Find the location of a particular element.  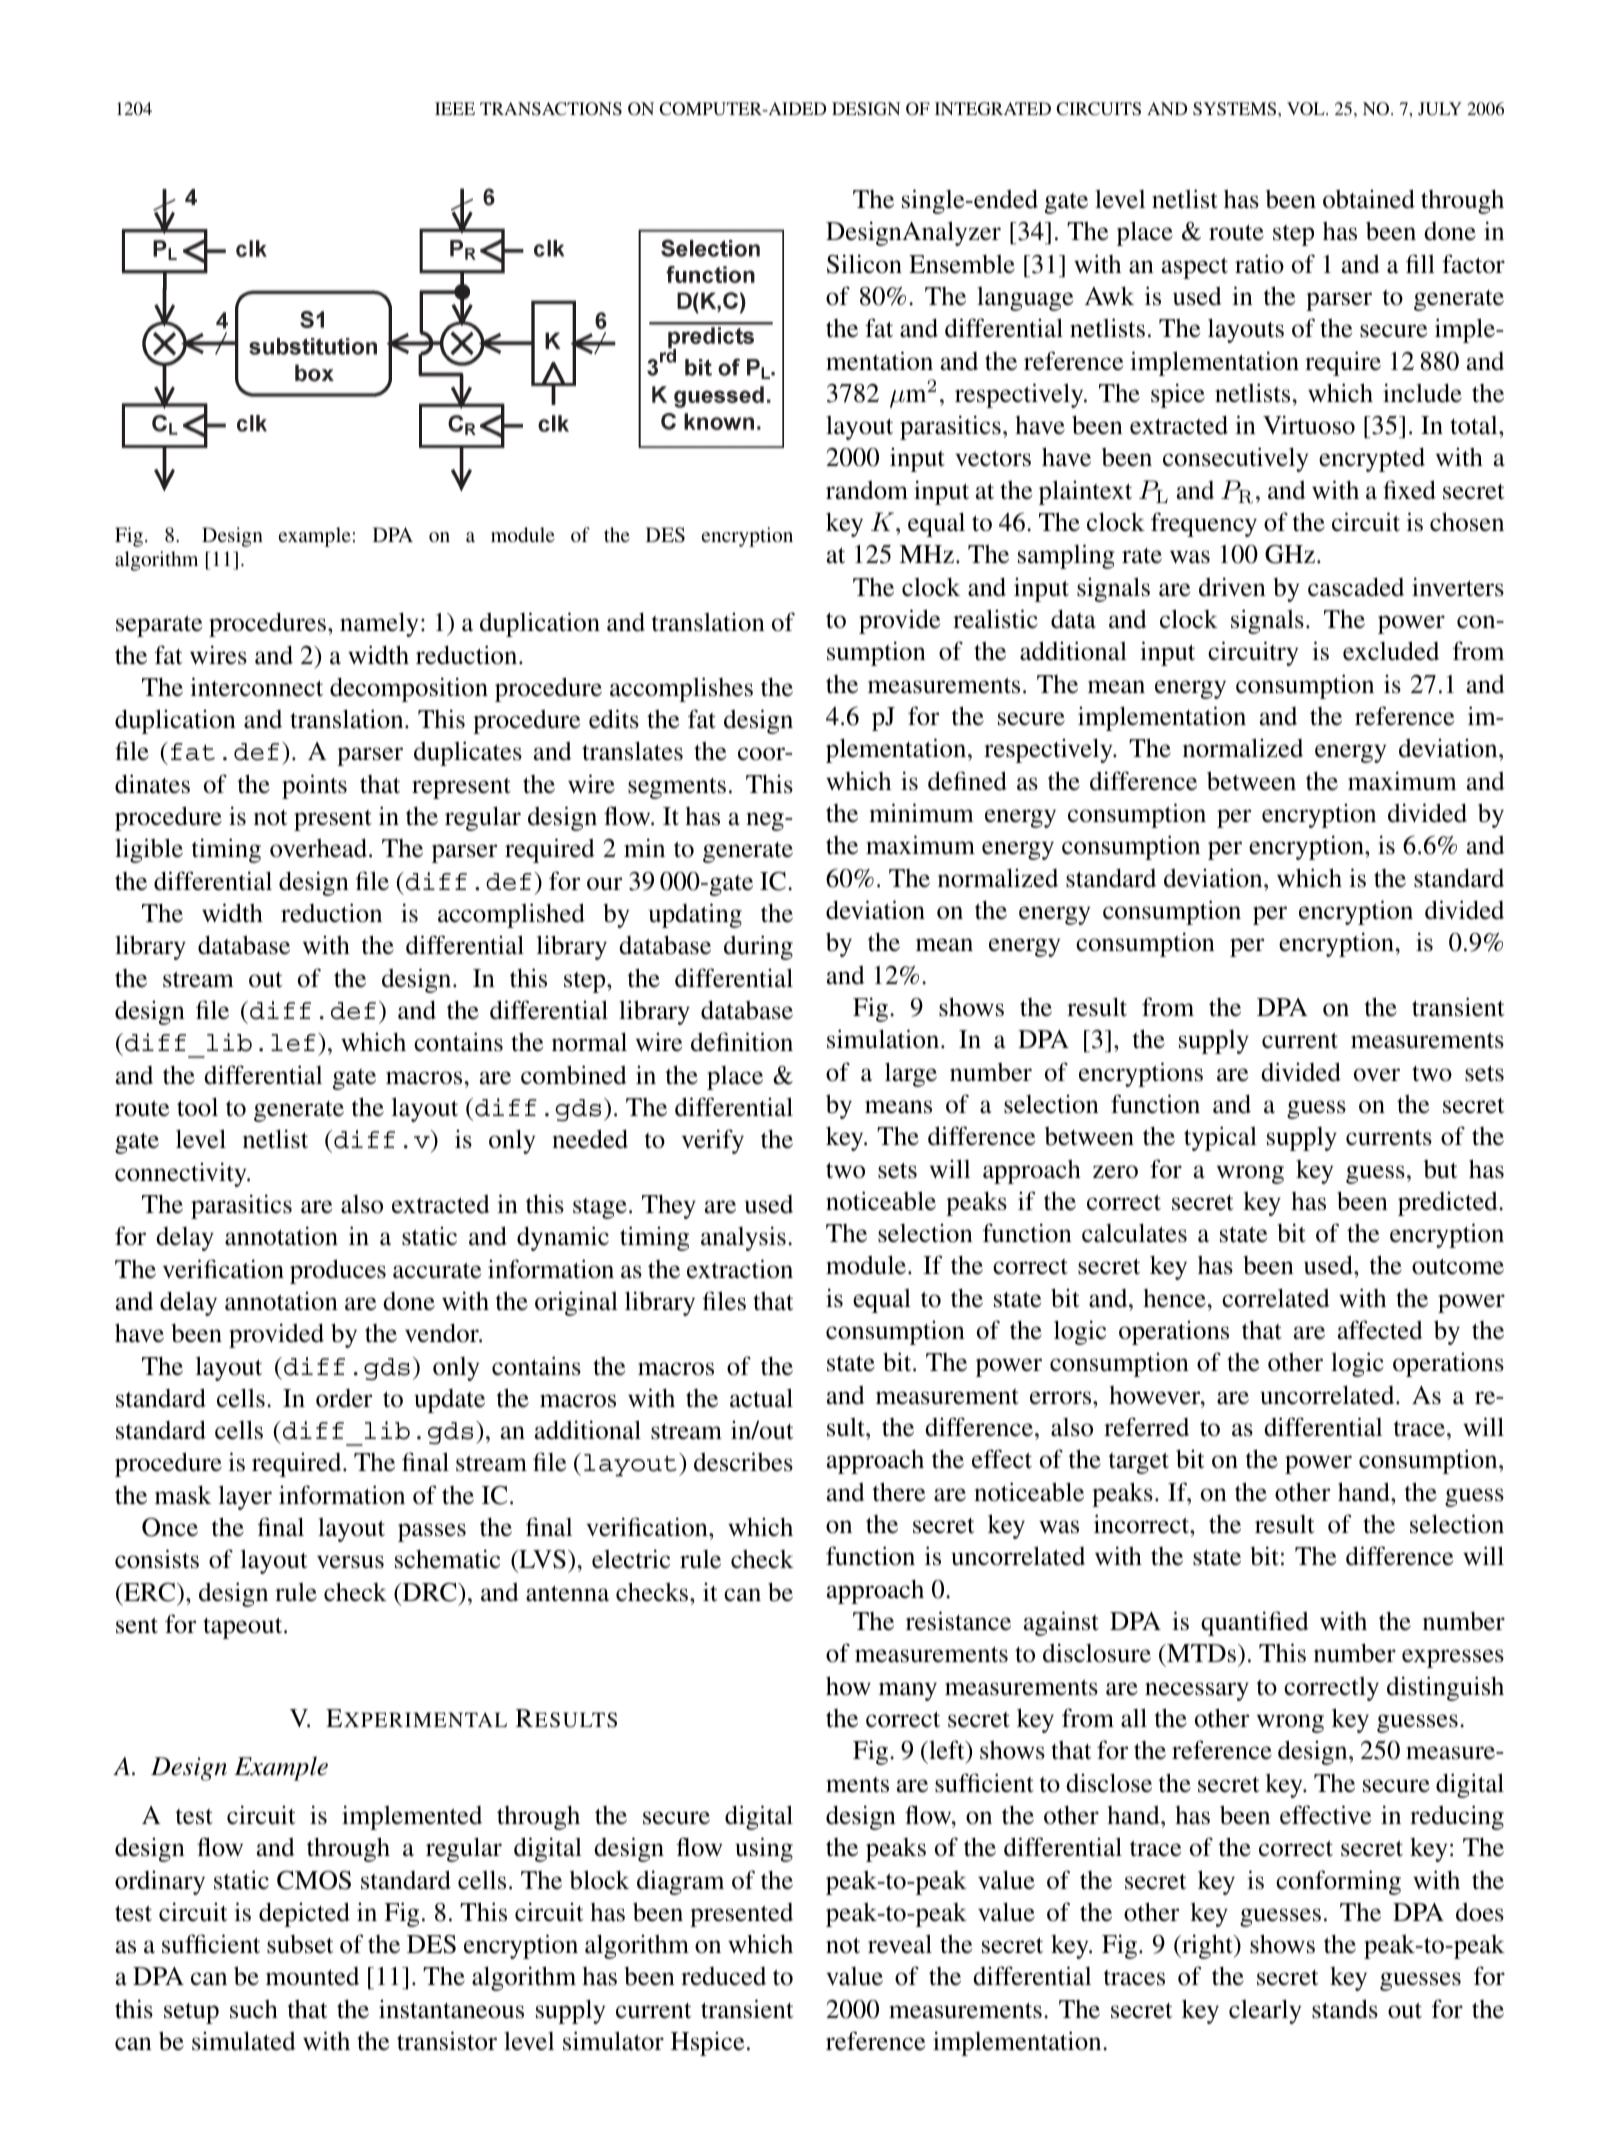

IEEE is located at coordinates (455, 108).
